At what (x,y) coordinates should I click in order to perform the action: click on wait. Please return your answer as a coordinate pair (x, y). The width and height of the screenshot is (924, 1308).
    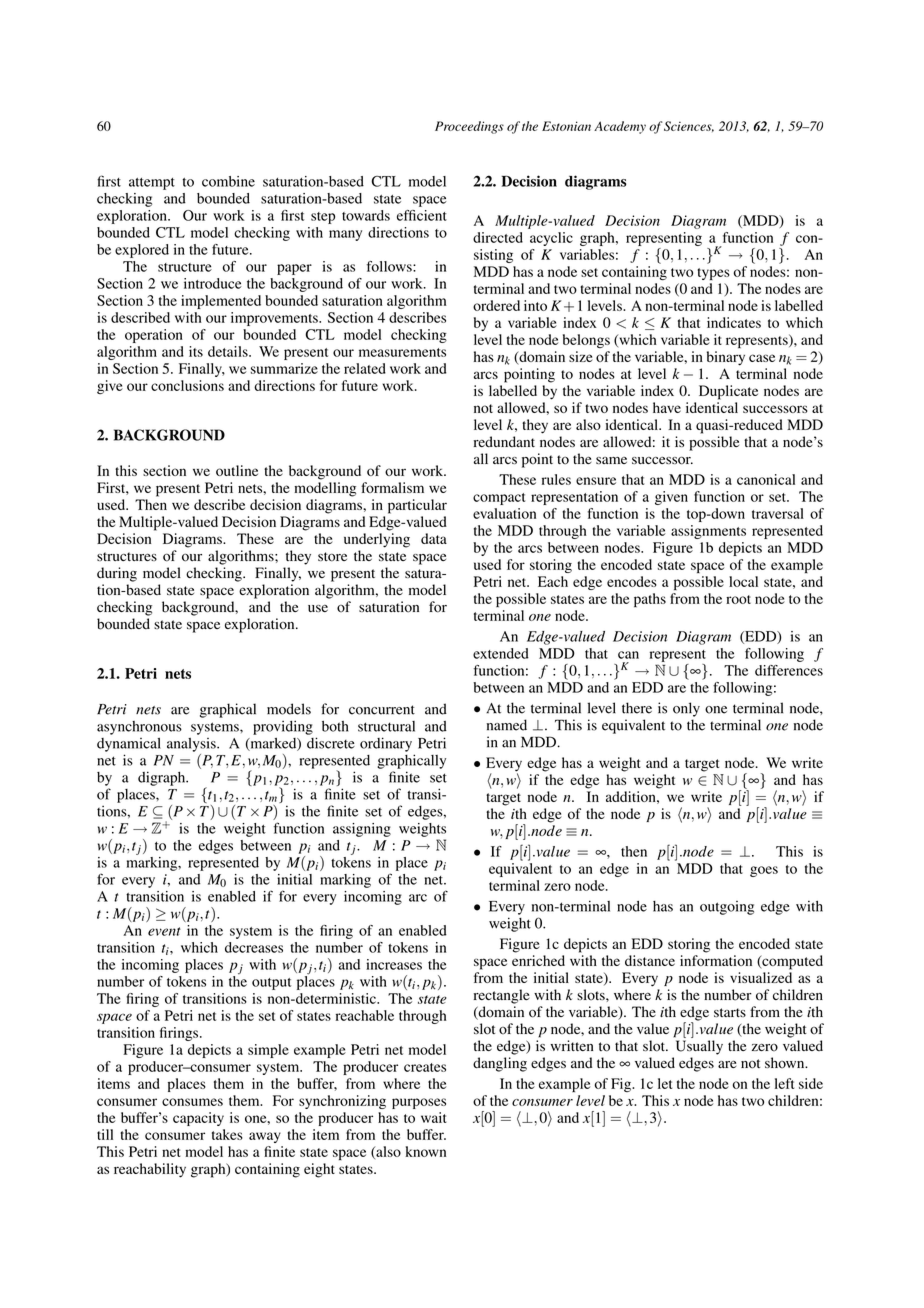
    Looking at the image, I should click on (434, 1117).
